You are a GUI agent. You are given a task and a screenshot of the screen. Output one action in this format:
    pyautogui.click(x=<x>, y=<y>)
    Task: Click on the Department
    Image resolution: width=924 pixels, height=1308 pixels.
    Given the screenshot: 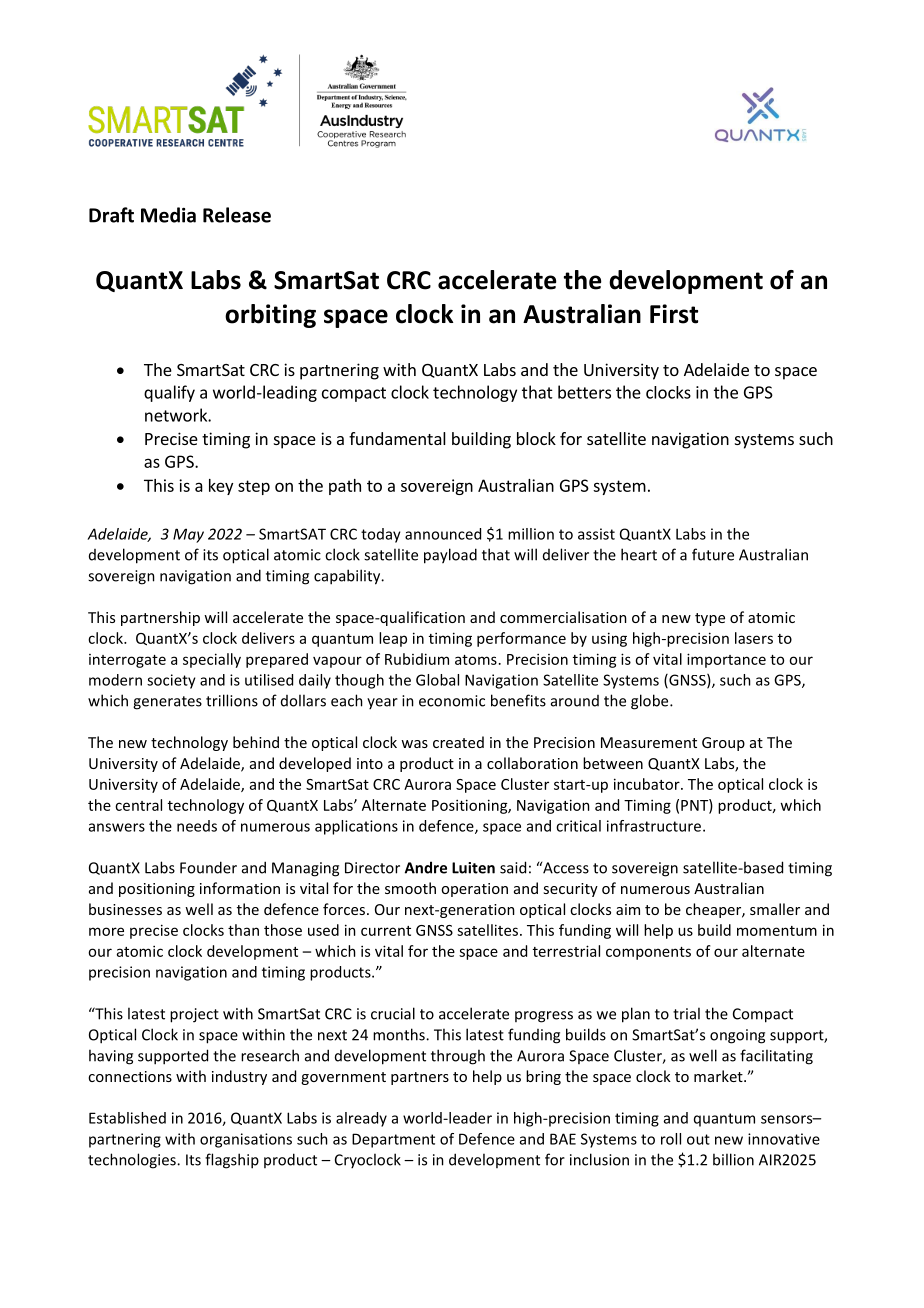 What is the action you would take?
    pyautogui.click(x=393, y=1140)
